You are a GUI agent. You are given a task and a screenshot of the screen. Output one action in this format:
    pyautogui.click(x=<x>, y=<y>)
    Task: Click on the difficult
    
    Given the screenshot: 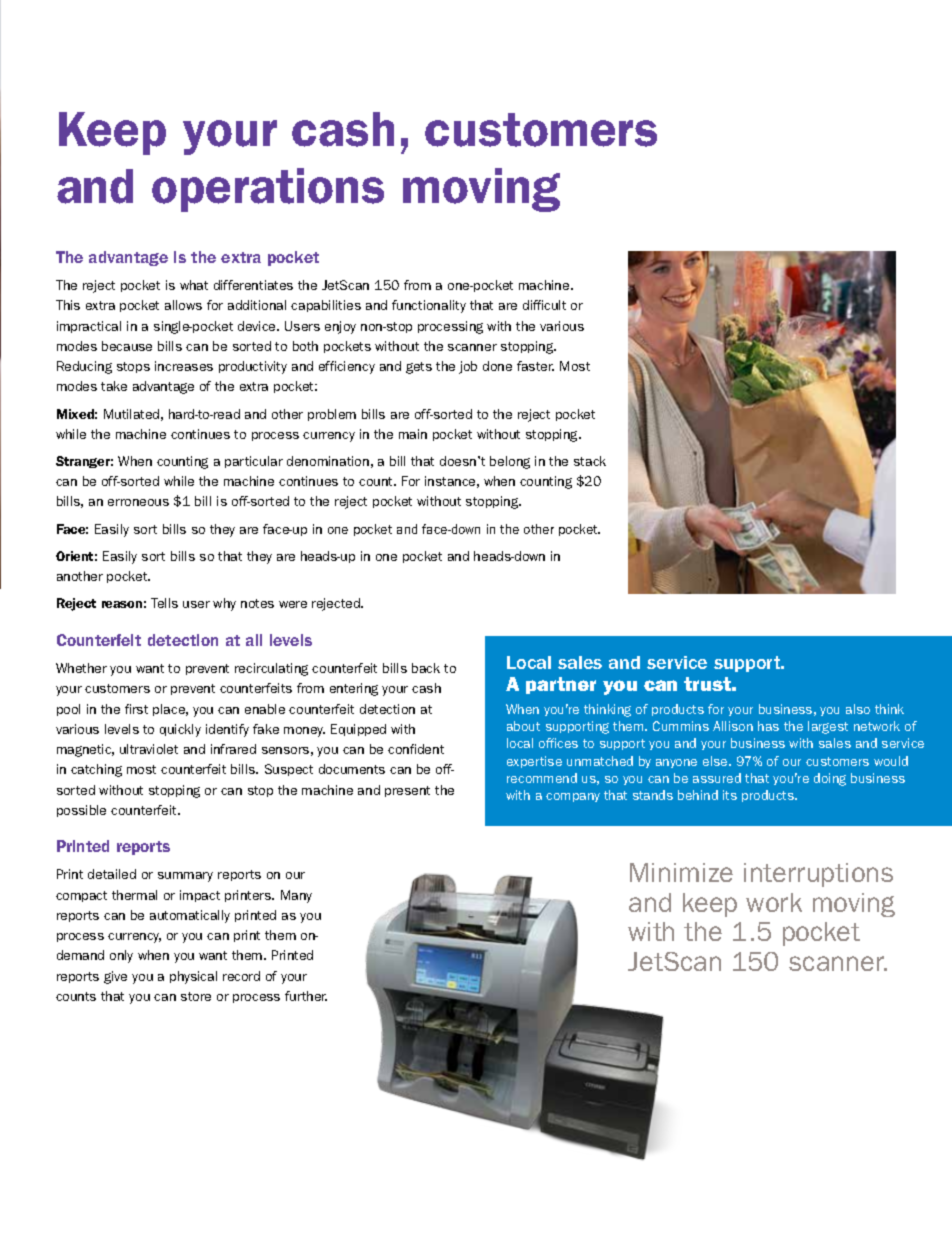 What is the action you would take?
    pyautogui.click(x=544, y=305)
